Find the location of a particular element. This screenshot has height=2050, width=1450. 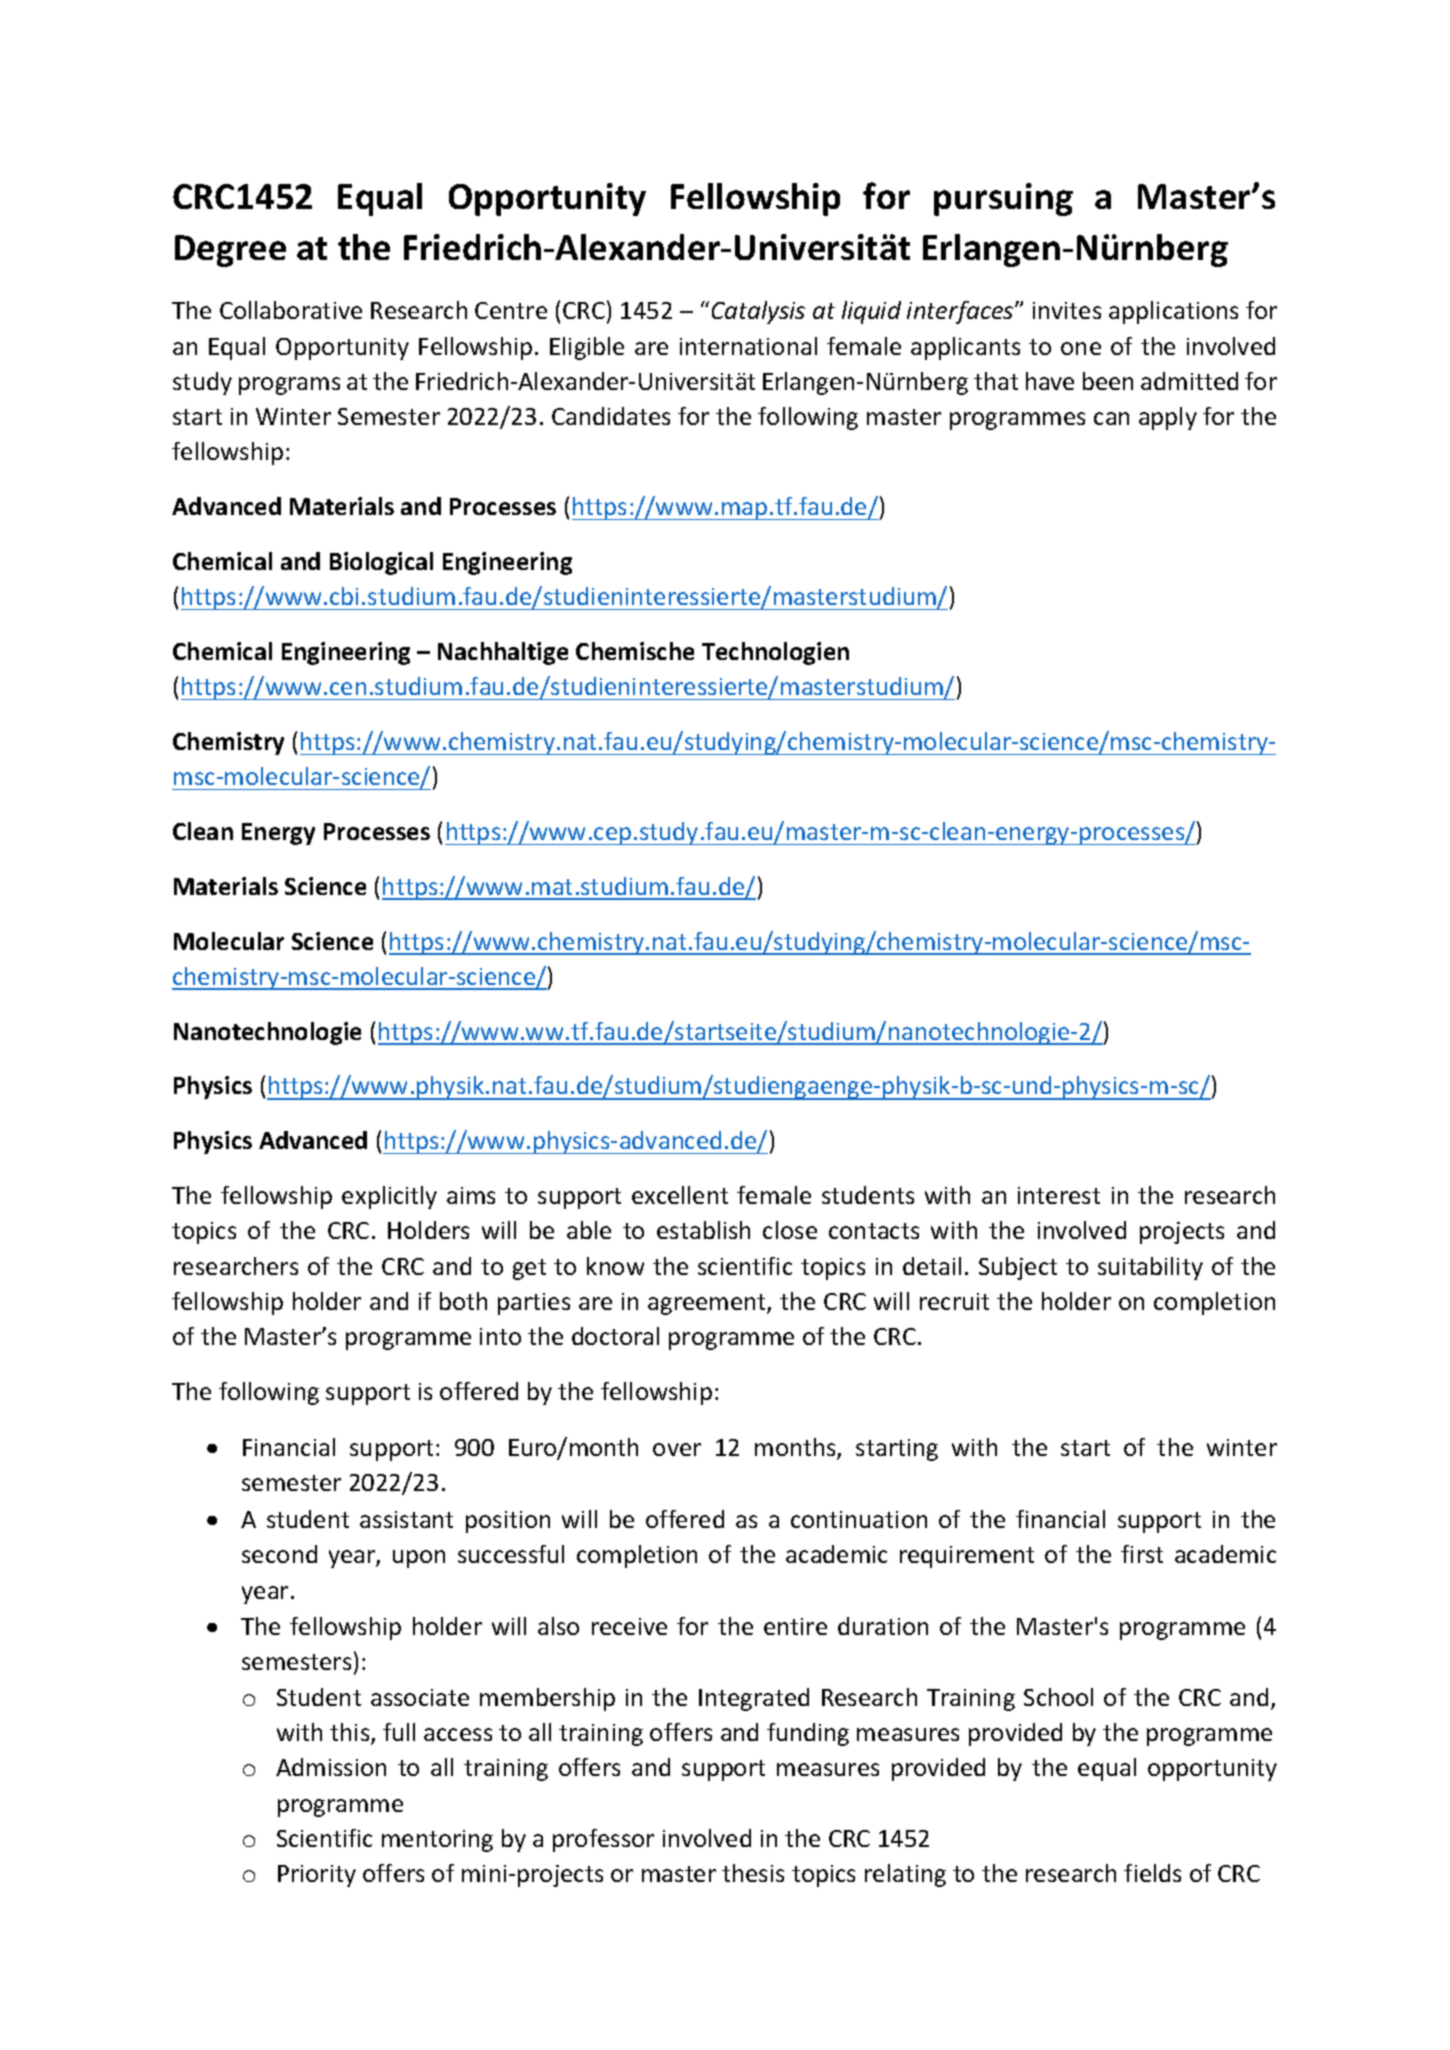

Biological is located at coordinates (381, 563).
